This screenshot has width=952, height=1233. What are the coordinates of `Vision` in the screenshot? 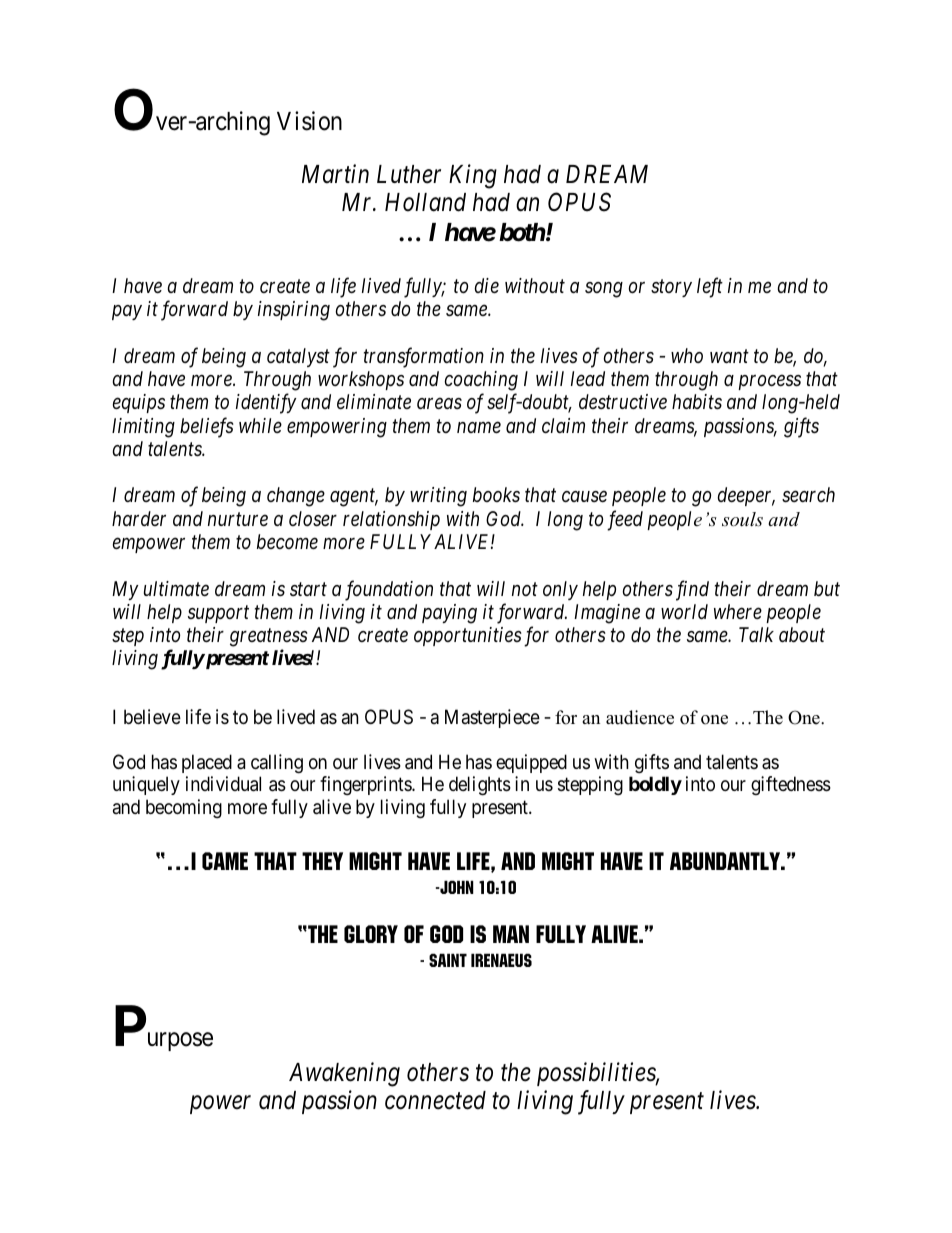 It's located at (309, 121).
